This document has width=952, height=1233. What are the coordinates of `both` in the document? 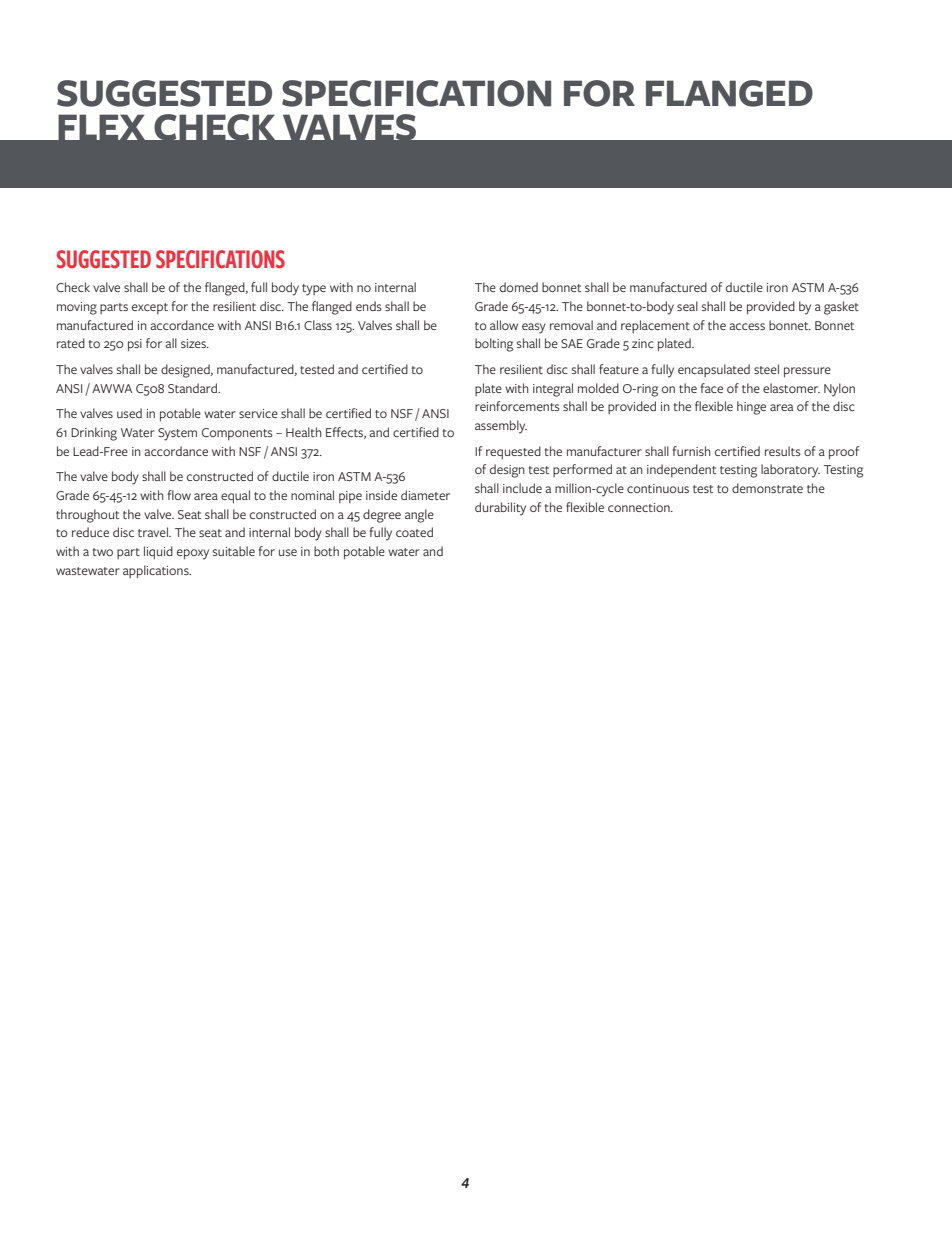 It's located at (326, 551).
